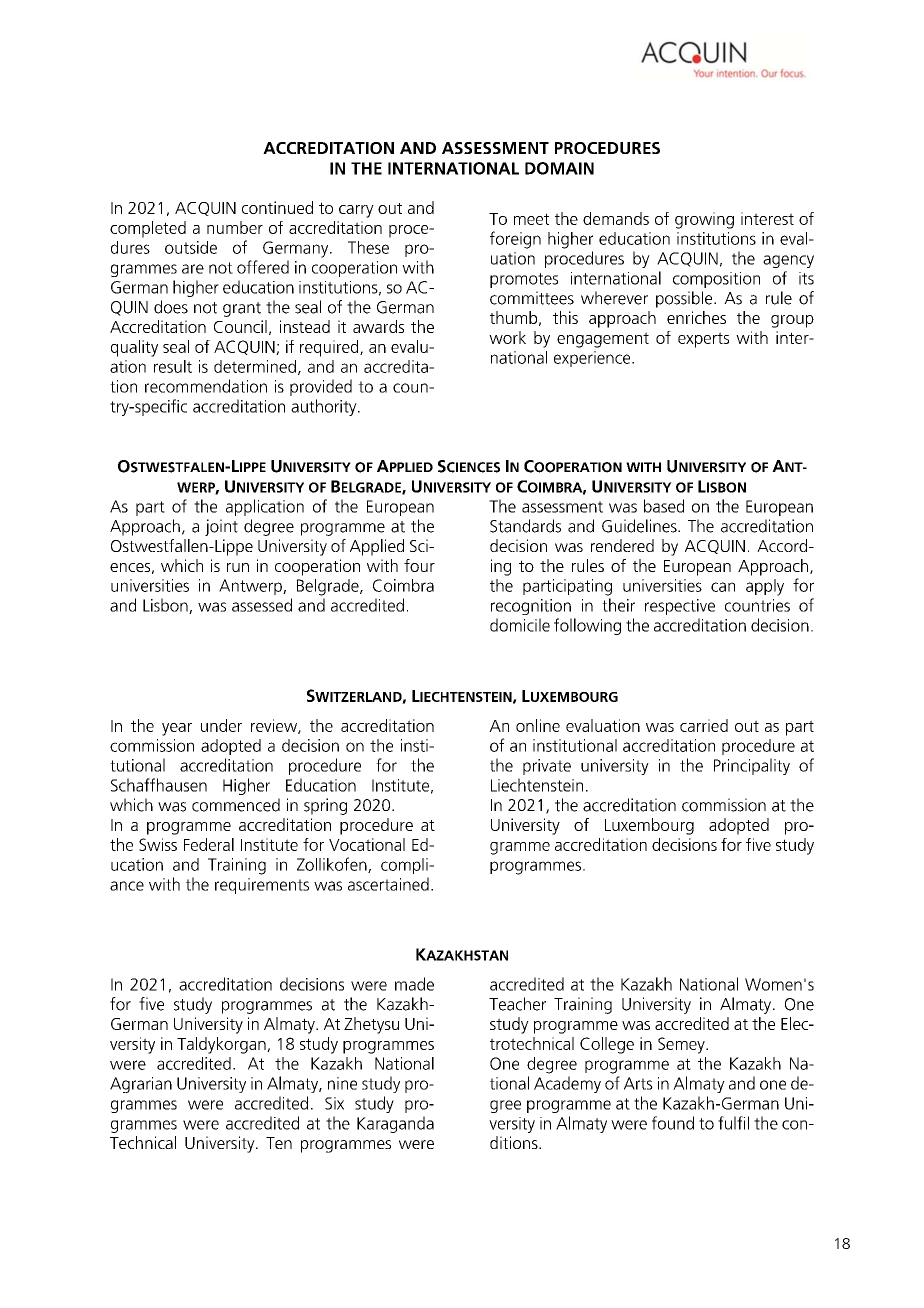 Image resolution: width=924 pixels, height=1308 pixels. Describe the element at coordinates (419, 565) in the page. I see `four` at that location.
